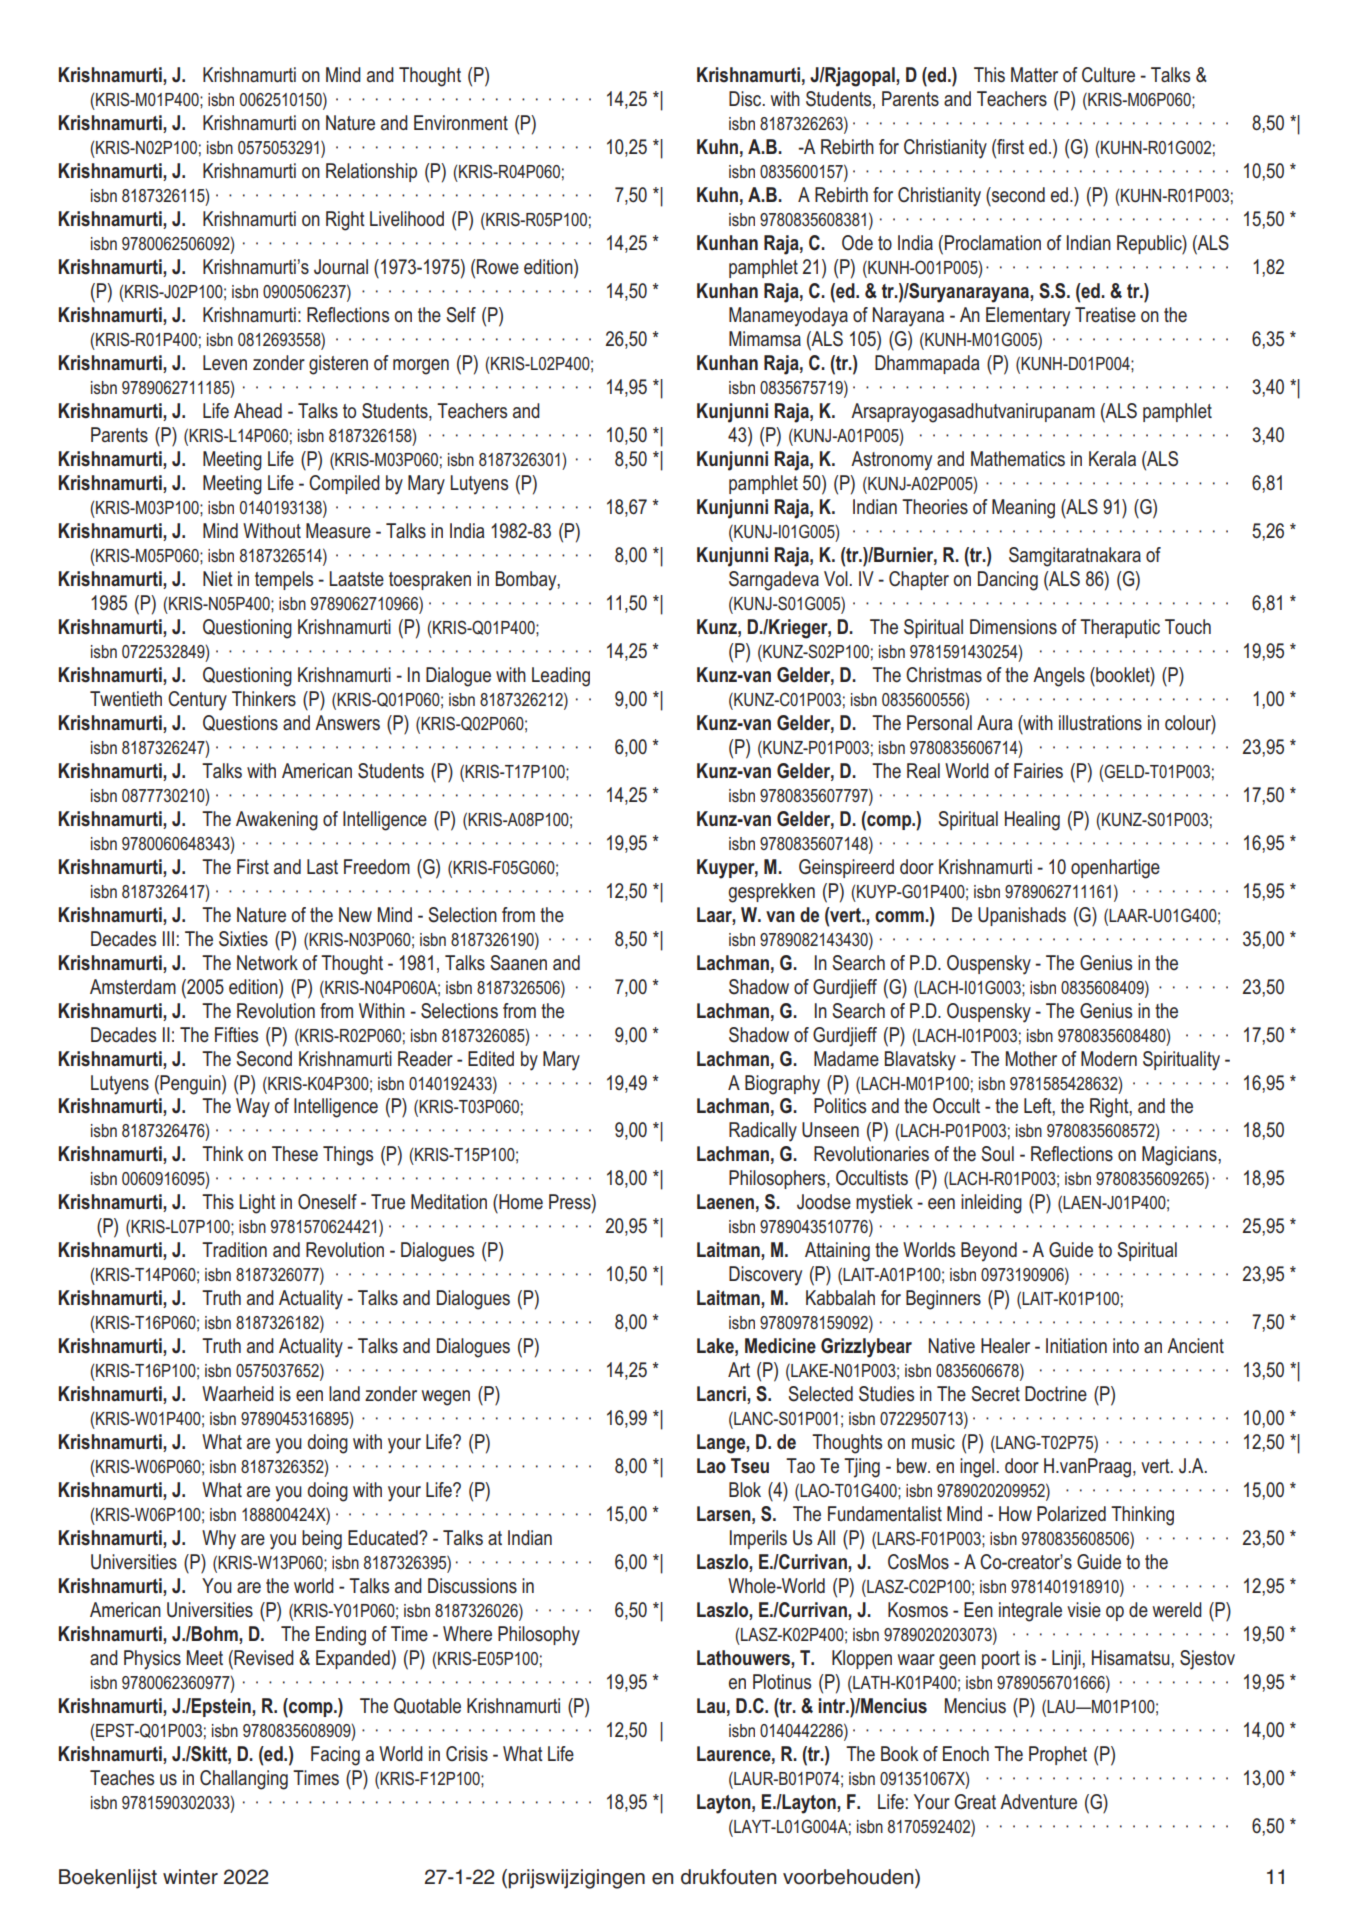  What do you see at coordinates (782, 1085) in the screenshot?
I see `Biography` at bounding box center [782, 1085].
